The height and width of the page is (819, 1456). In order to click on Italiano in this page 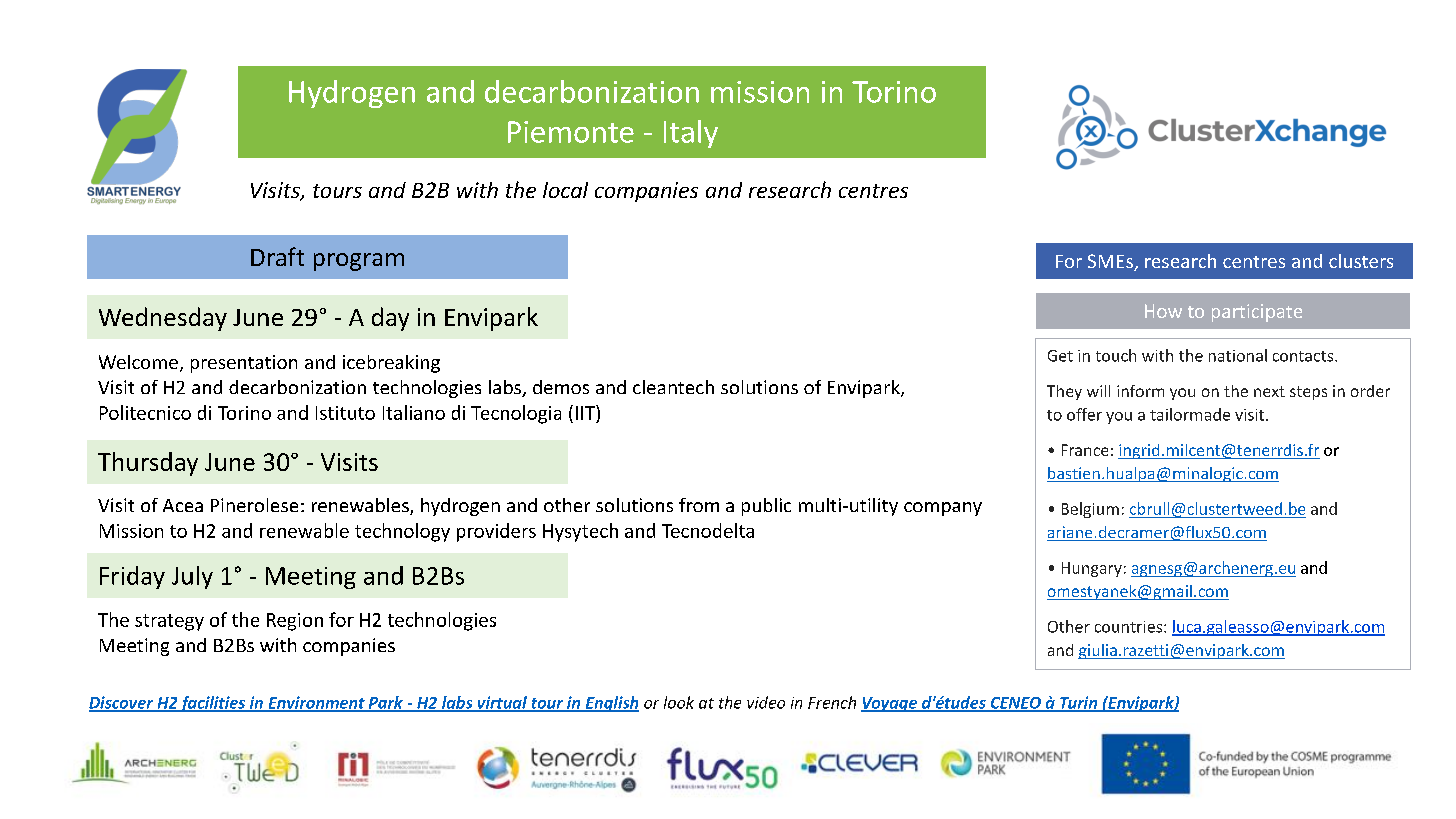, I will do `click(414, 412)`.
